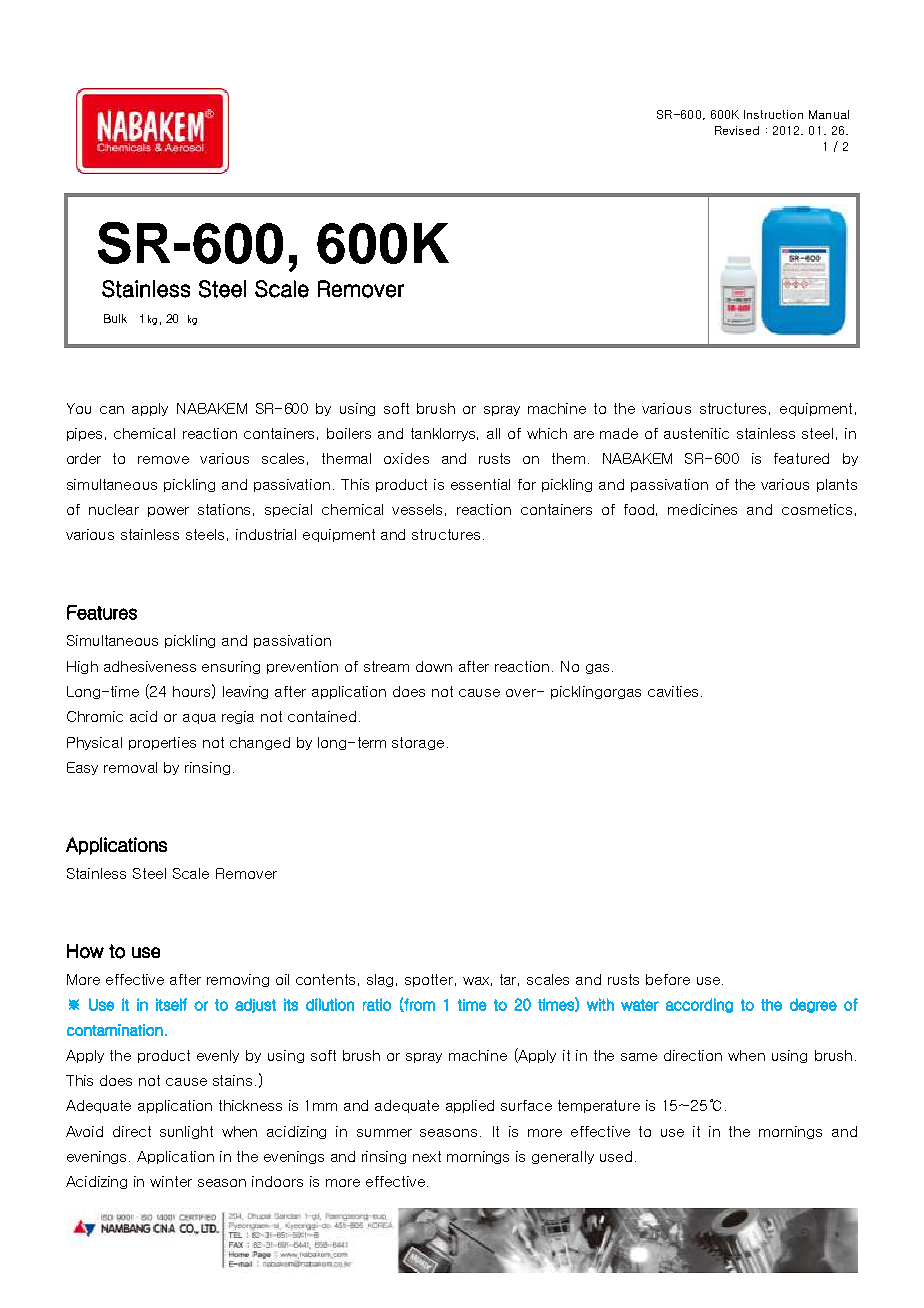 This document has height=1308, width=924. I want to click on cavities, so click(673, 691).
